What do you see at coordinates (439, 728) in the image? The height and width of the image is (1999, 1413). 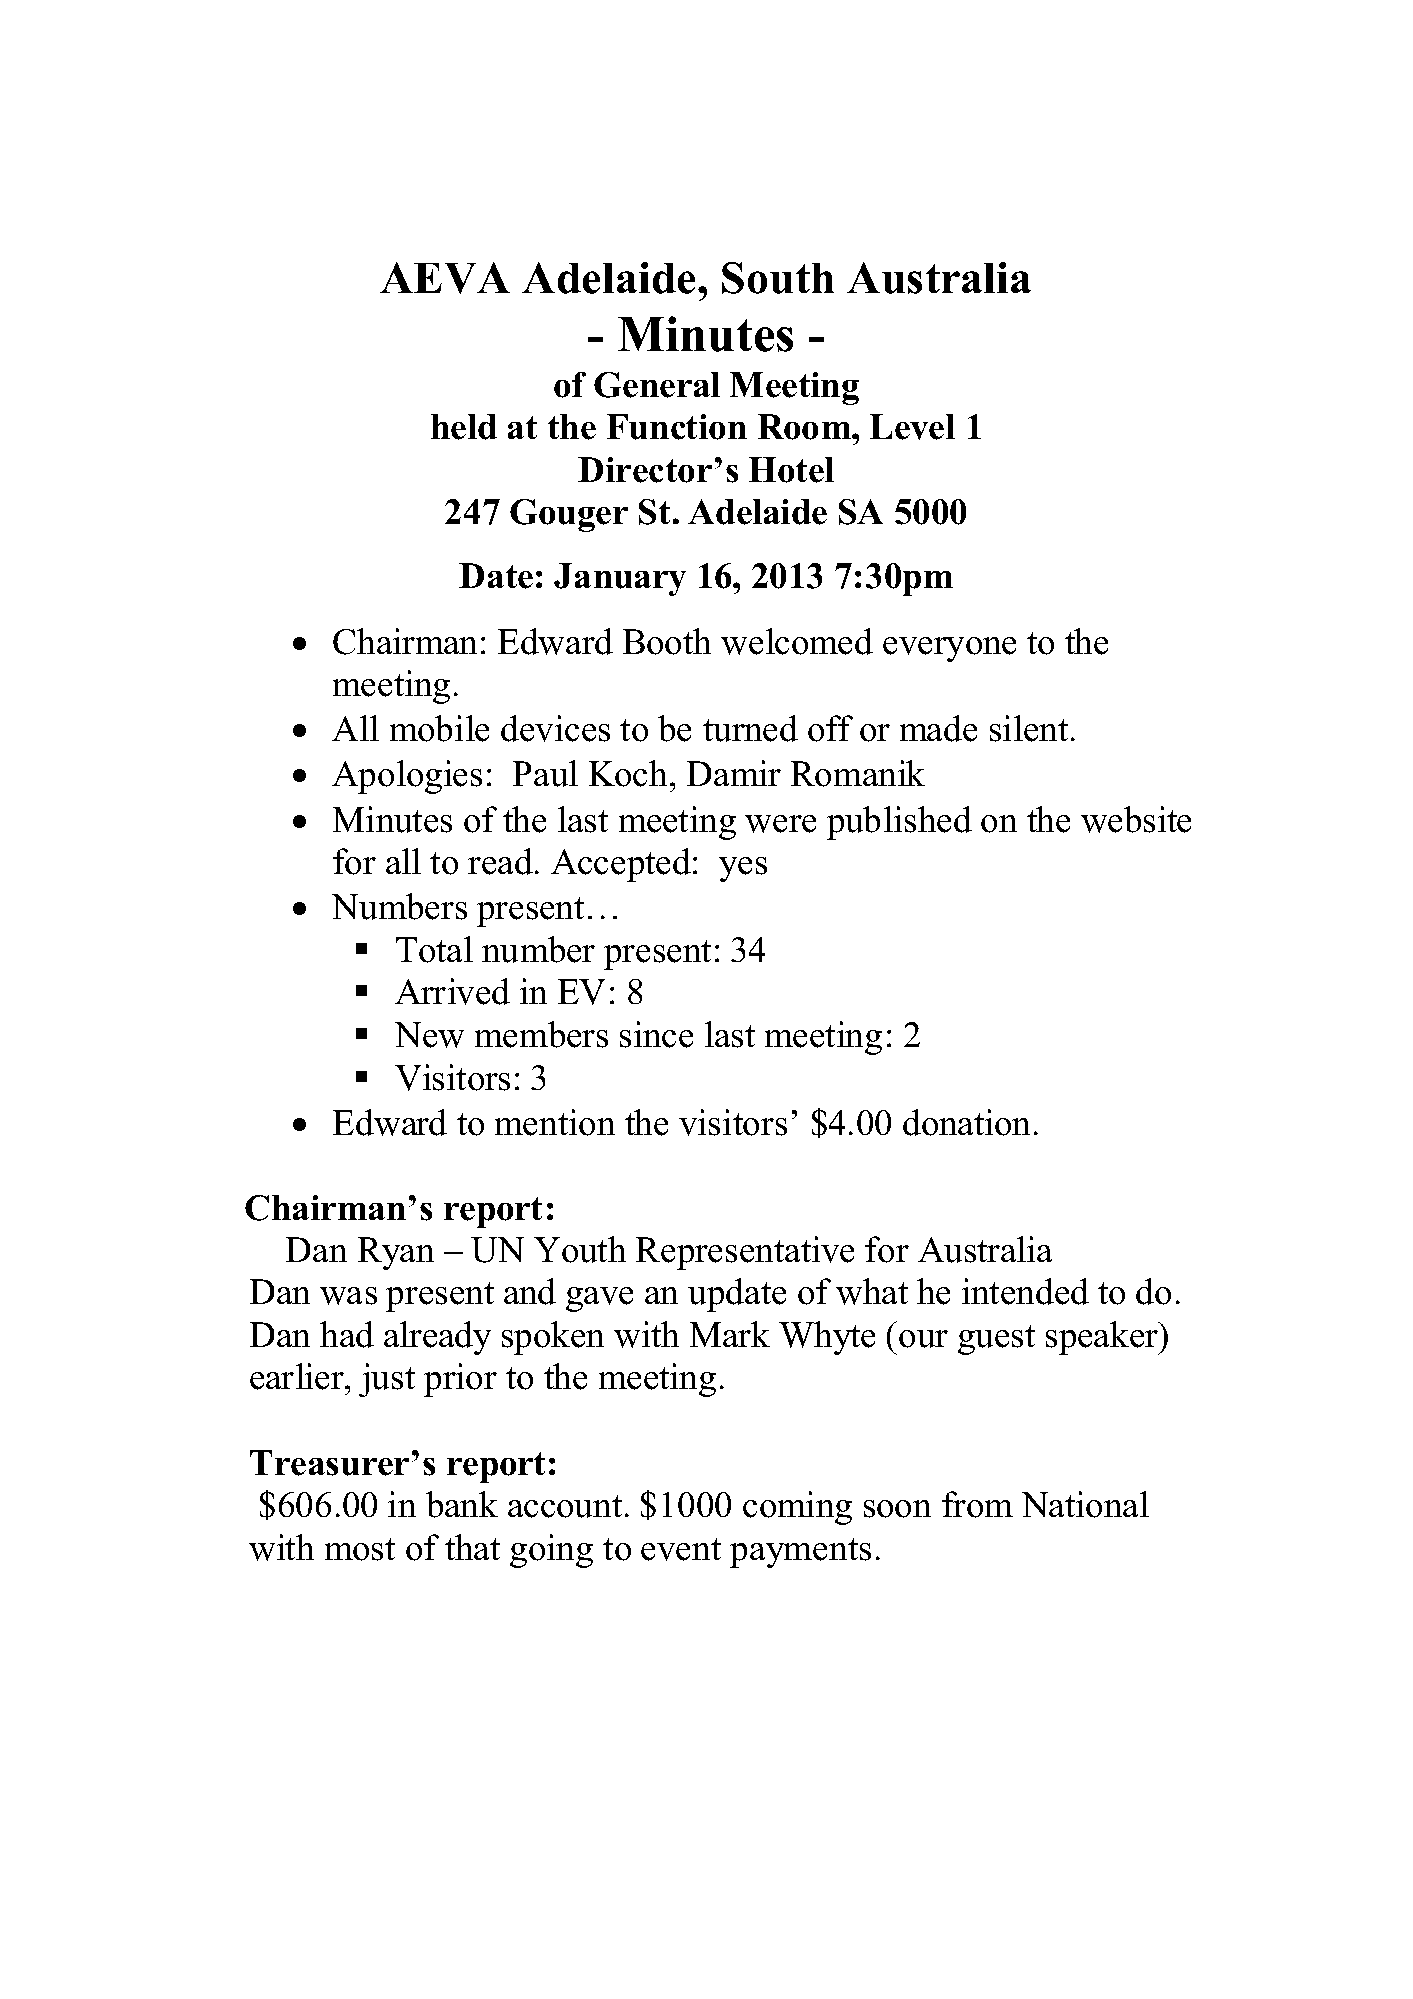 I see `mobile` at bounding box center [439, 728].
